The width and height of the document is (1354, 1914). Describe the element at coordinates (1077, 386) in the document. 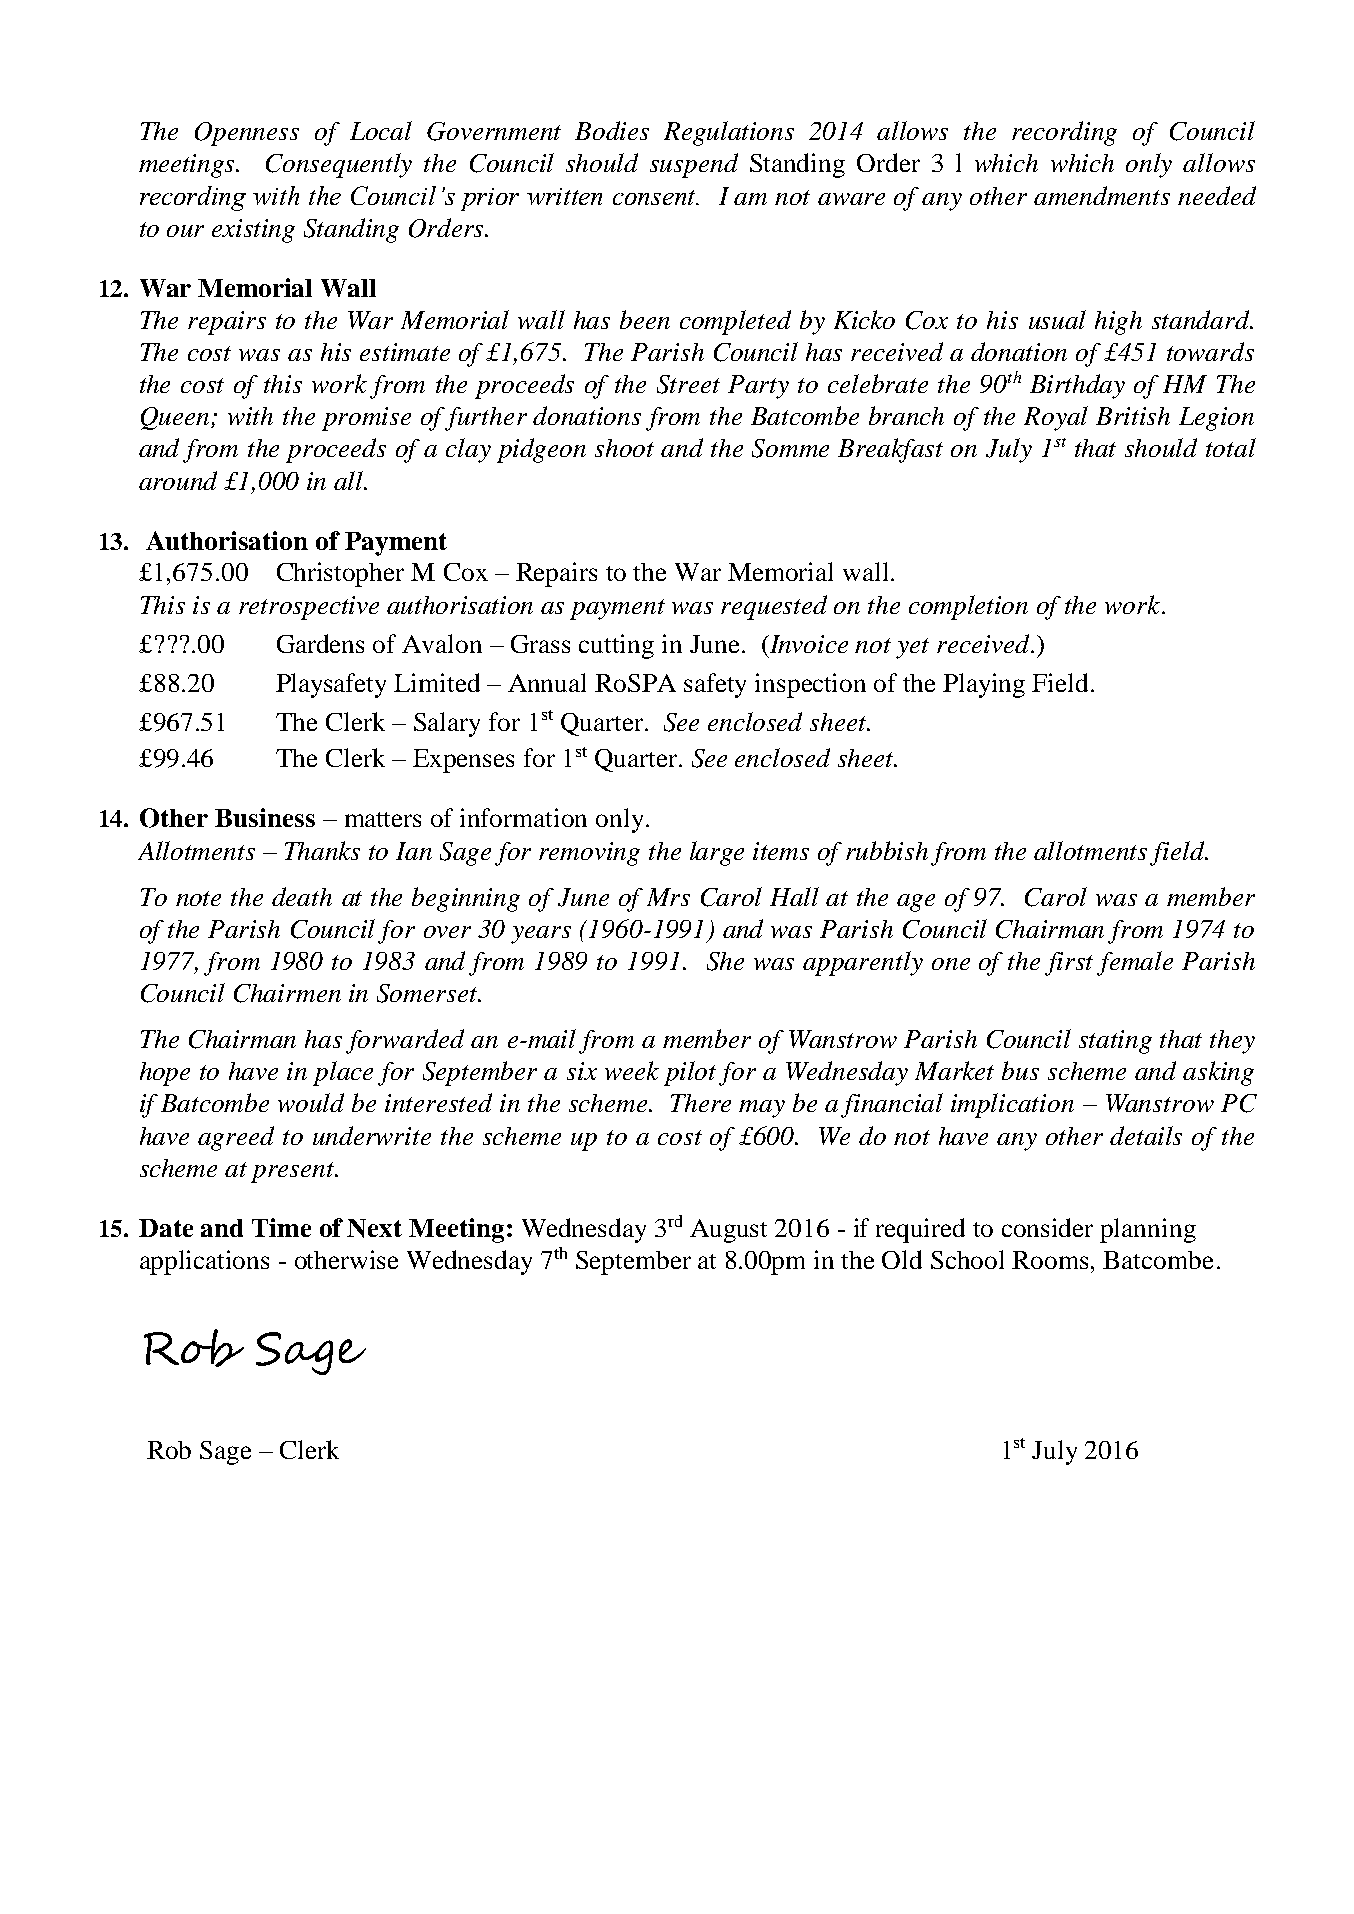

I see `Birthday` at that location.
